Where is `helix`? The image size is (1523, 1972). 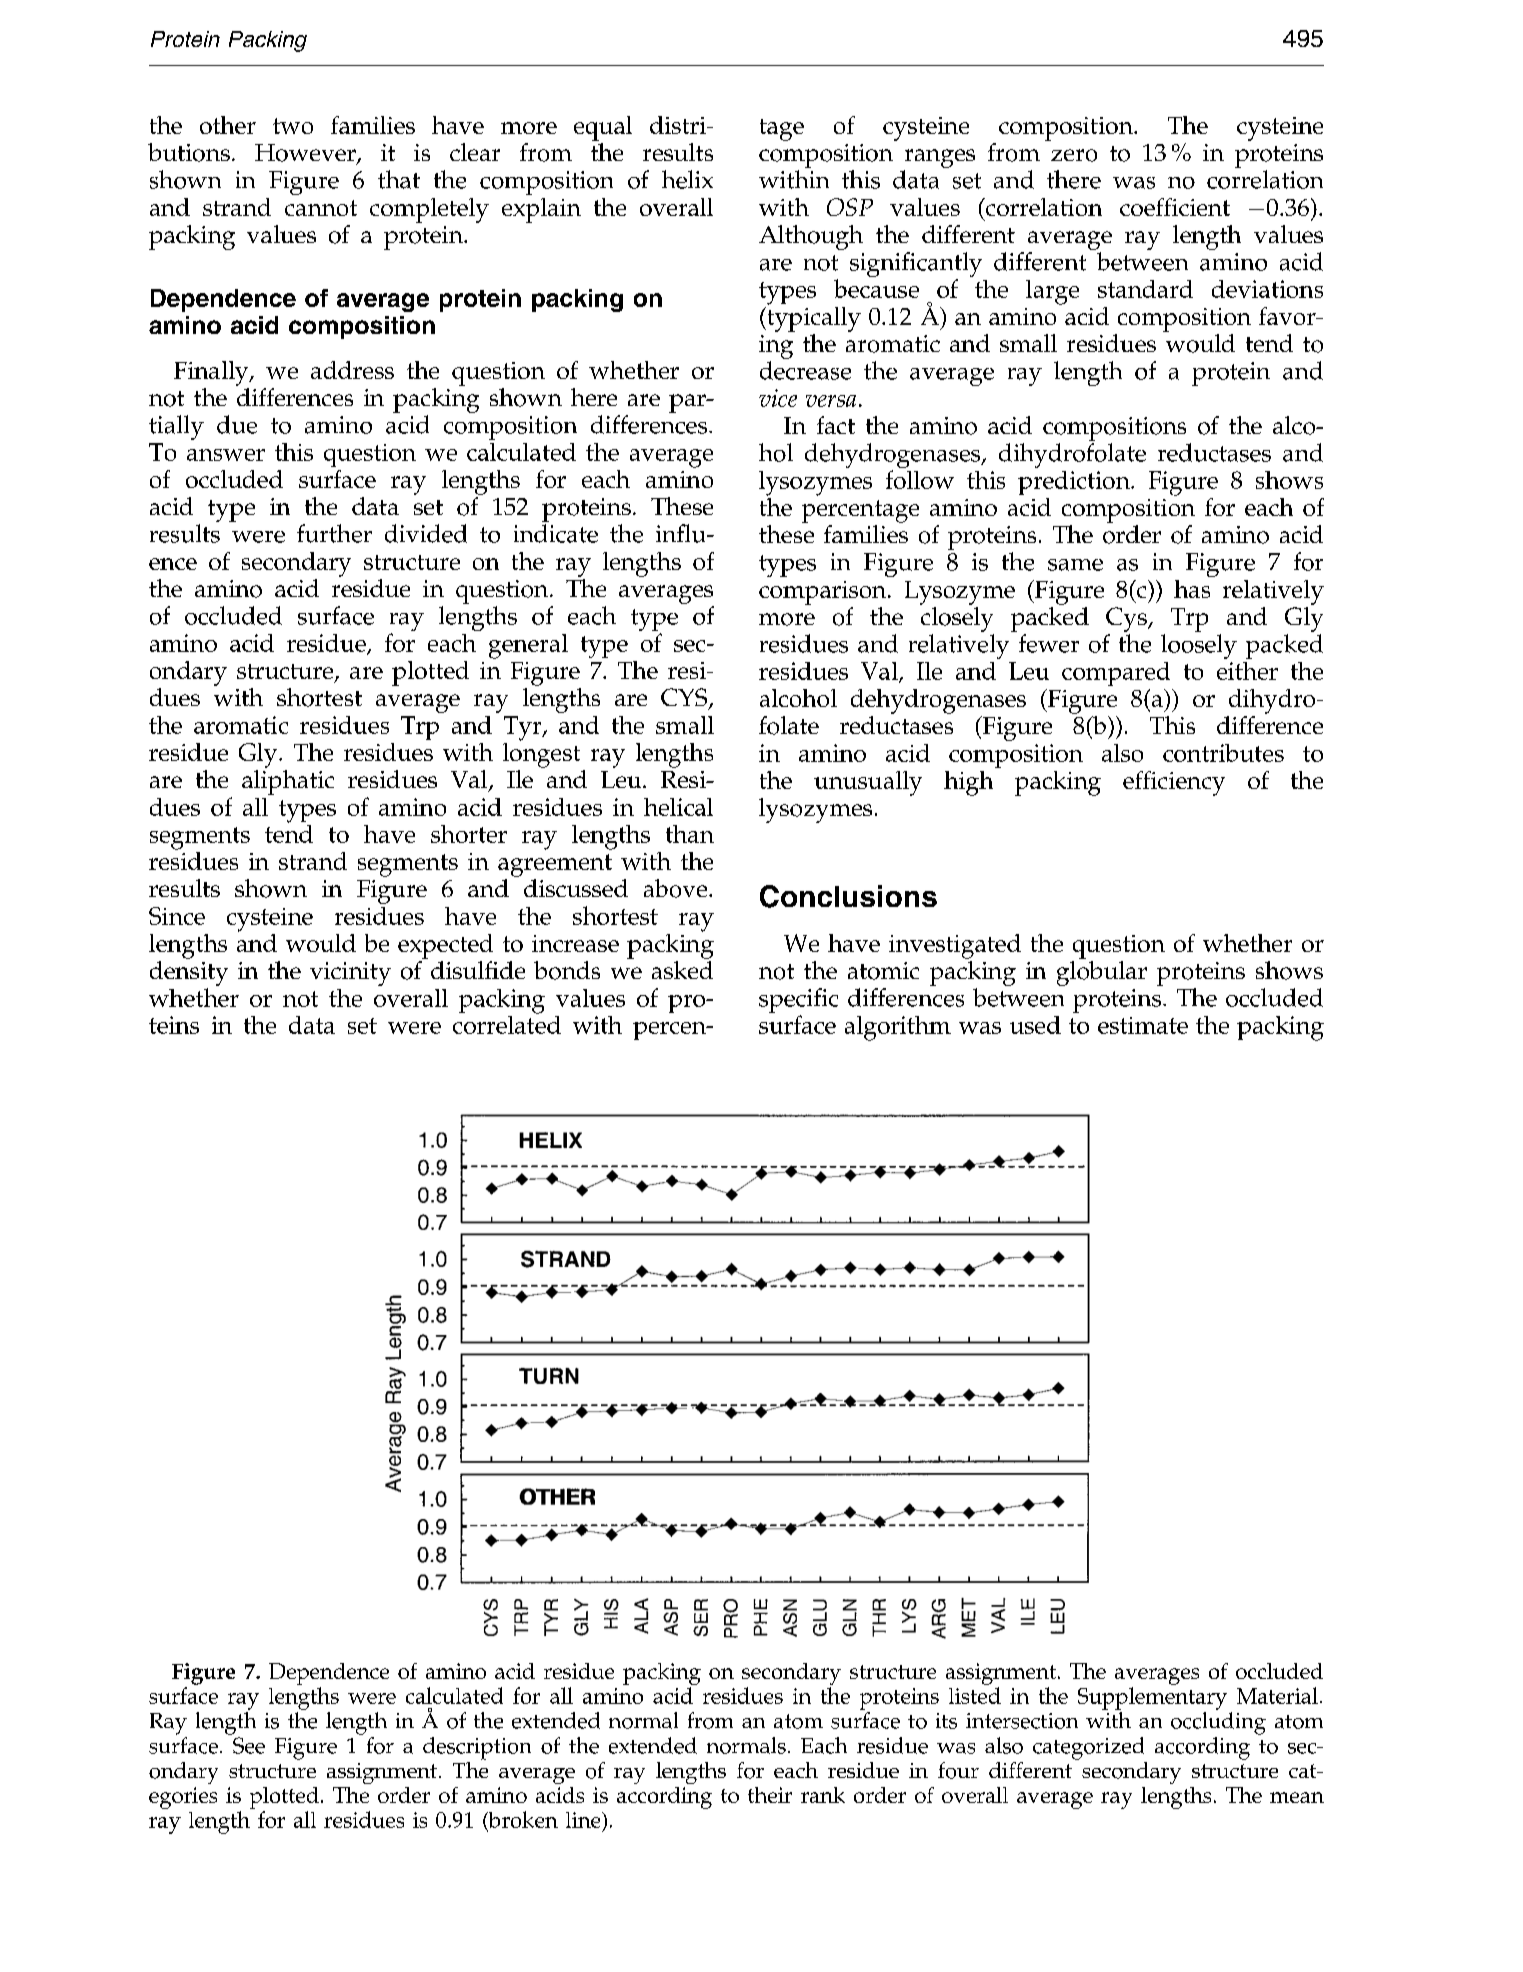 helix is located at coordinates (687, 179).
